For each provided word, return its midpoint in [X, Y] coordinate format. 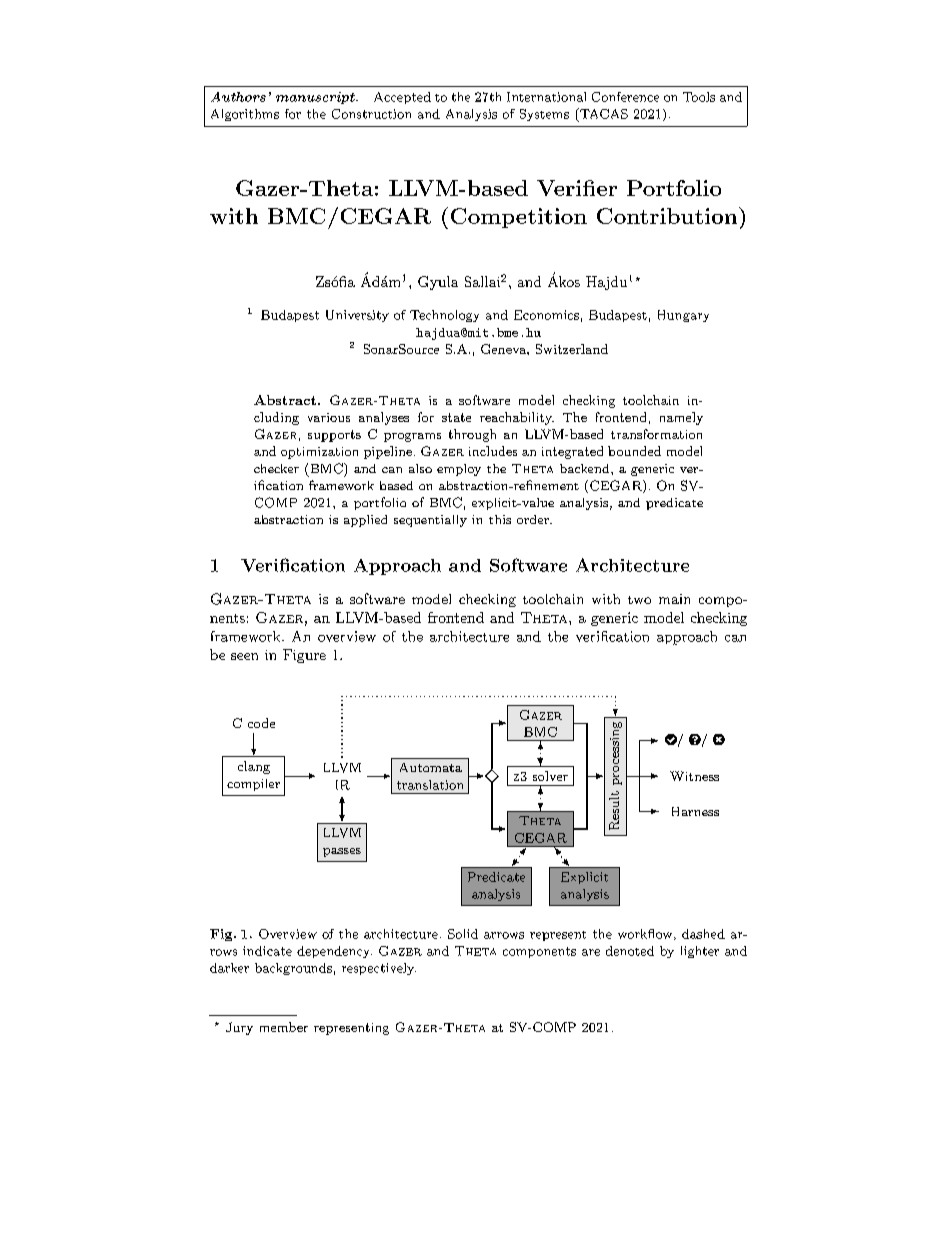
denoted [630, 951]
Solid [463, 934]
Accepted [402, 98]
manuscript [316, 98]
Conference [625, 97]
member [284, 1027]
